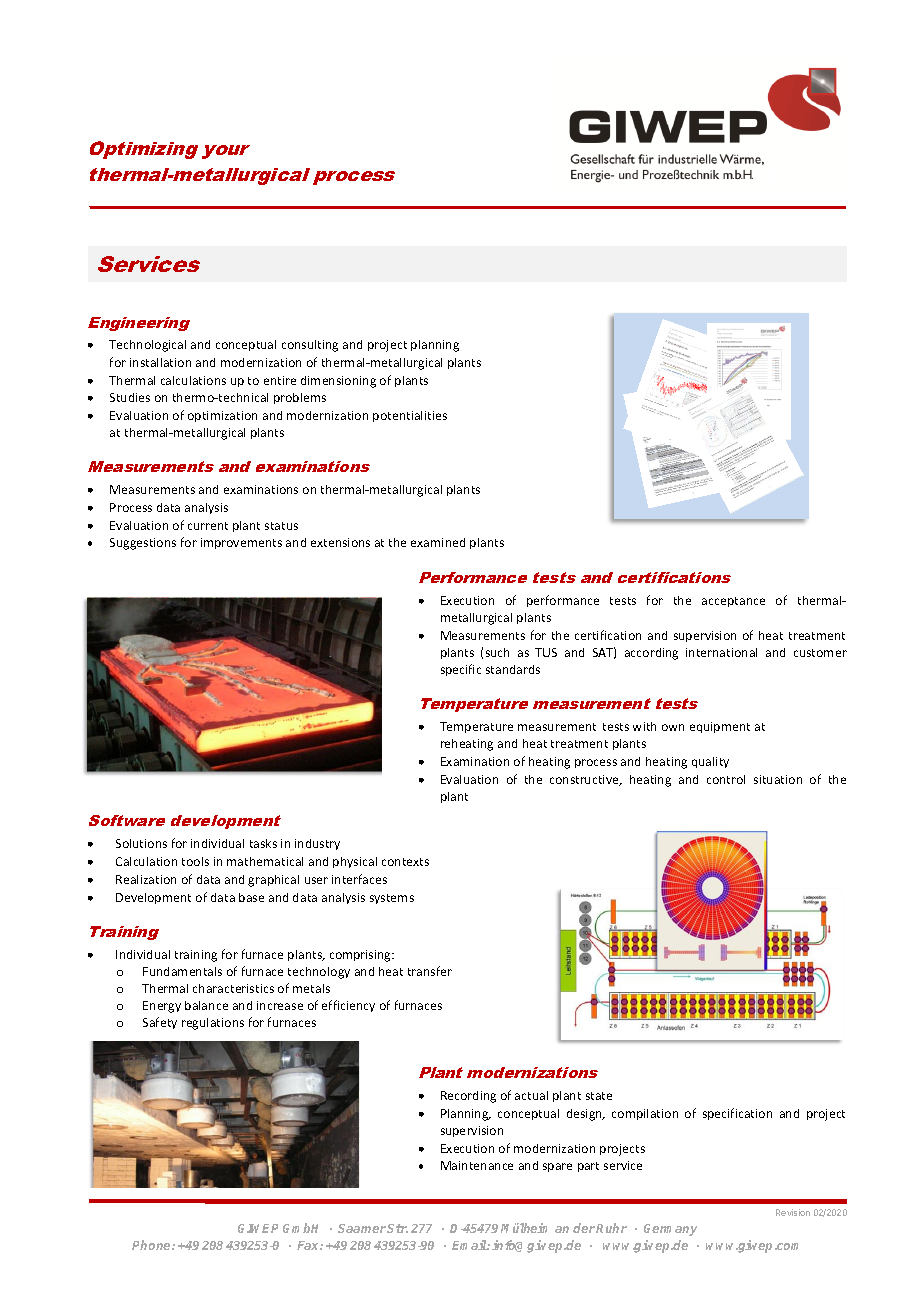  Describe the element at coordinates (585, 780) in the image. I see `constructive` at that location.
